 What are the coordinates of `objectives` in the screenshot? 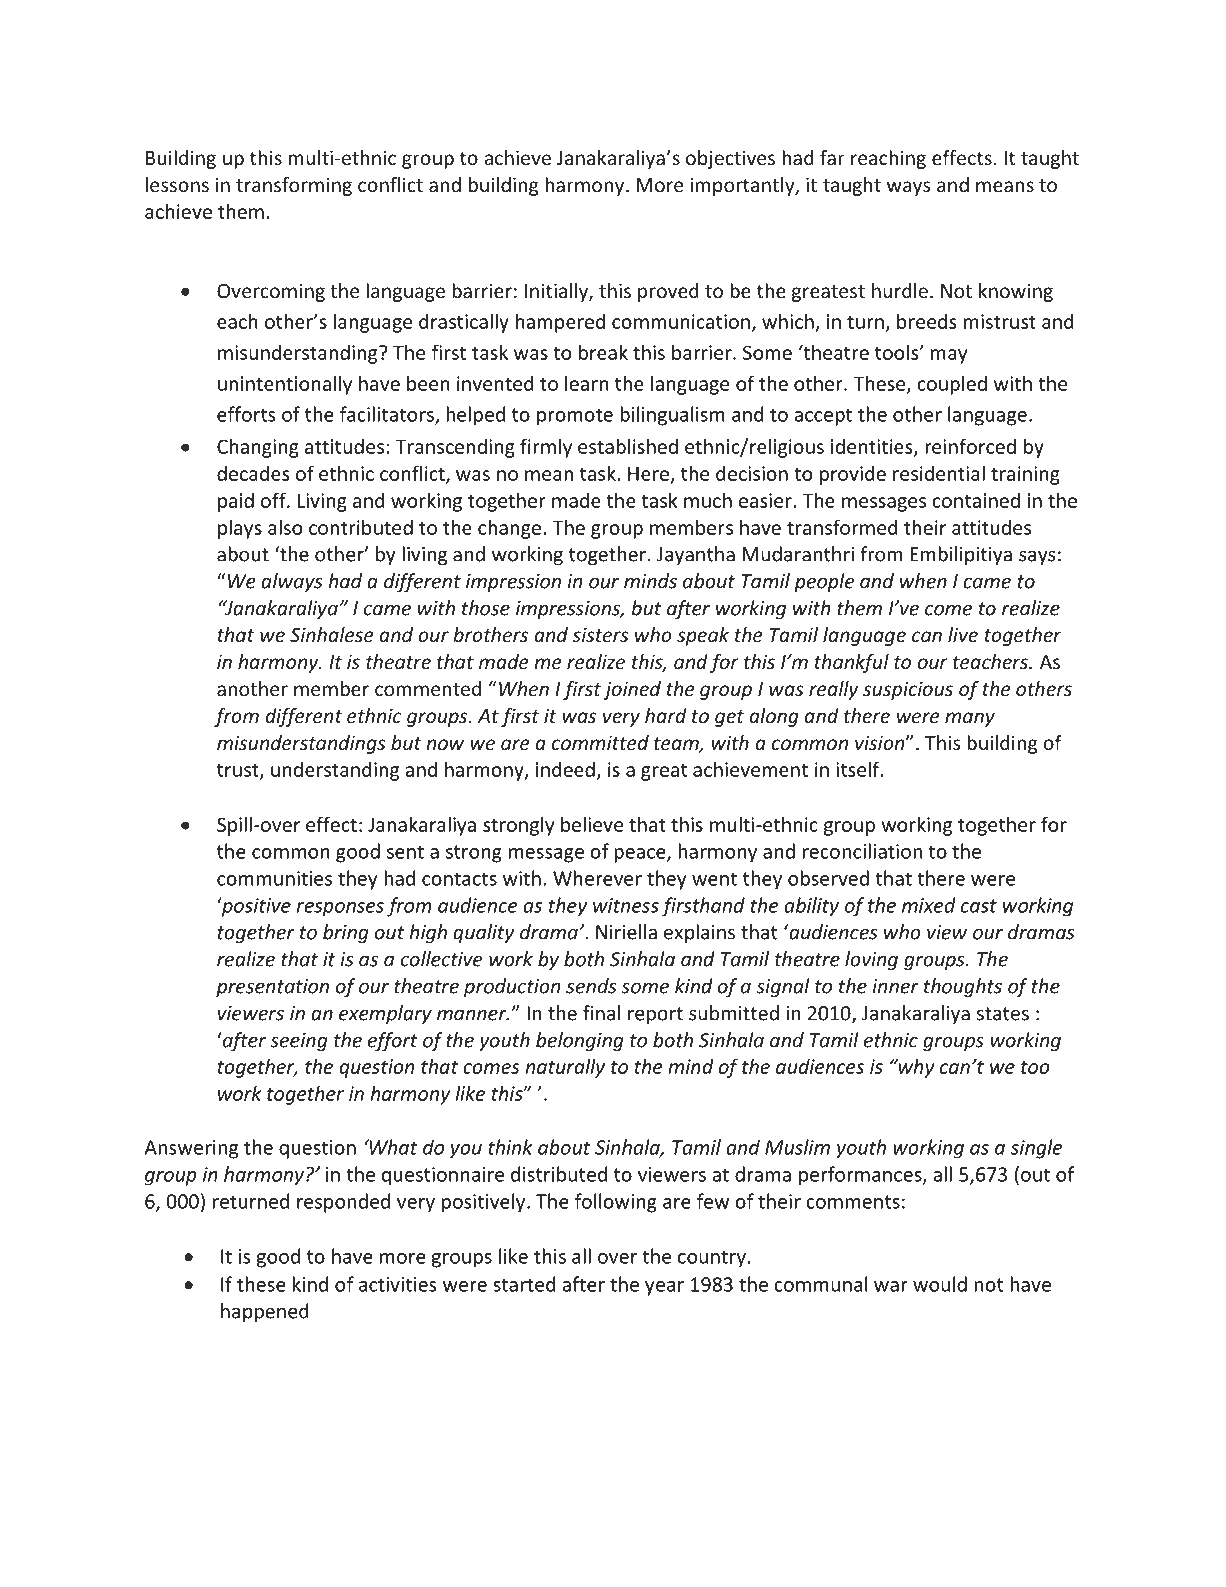 It's located at (730, 159).
